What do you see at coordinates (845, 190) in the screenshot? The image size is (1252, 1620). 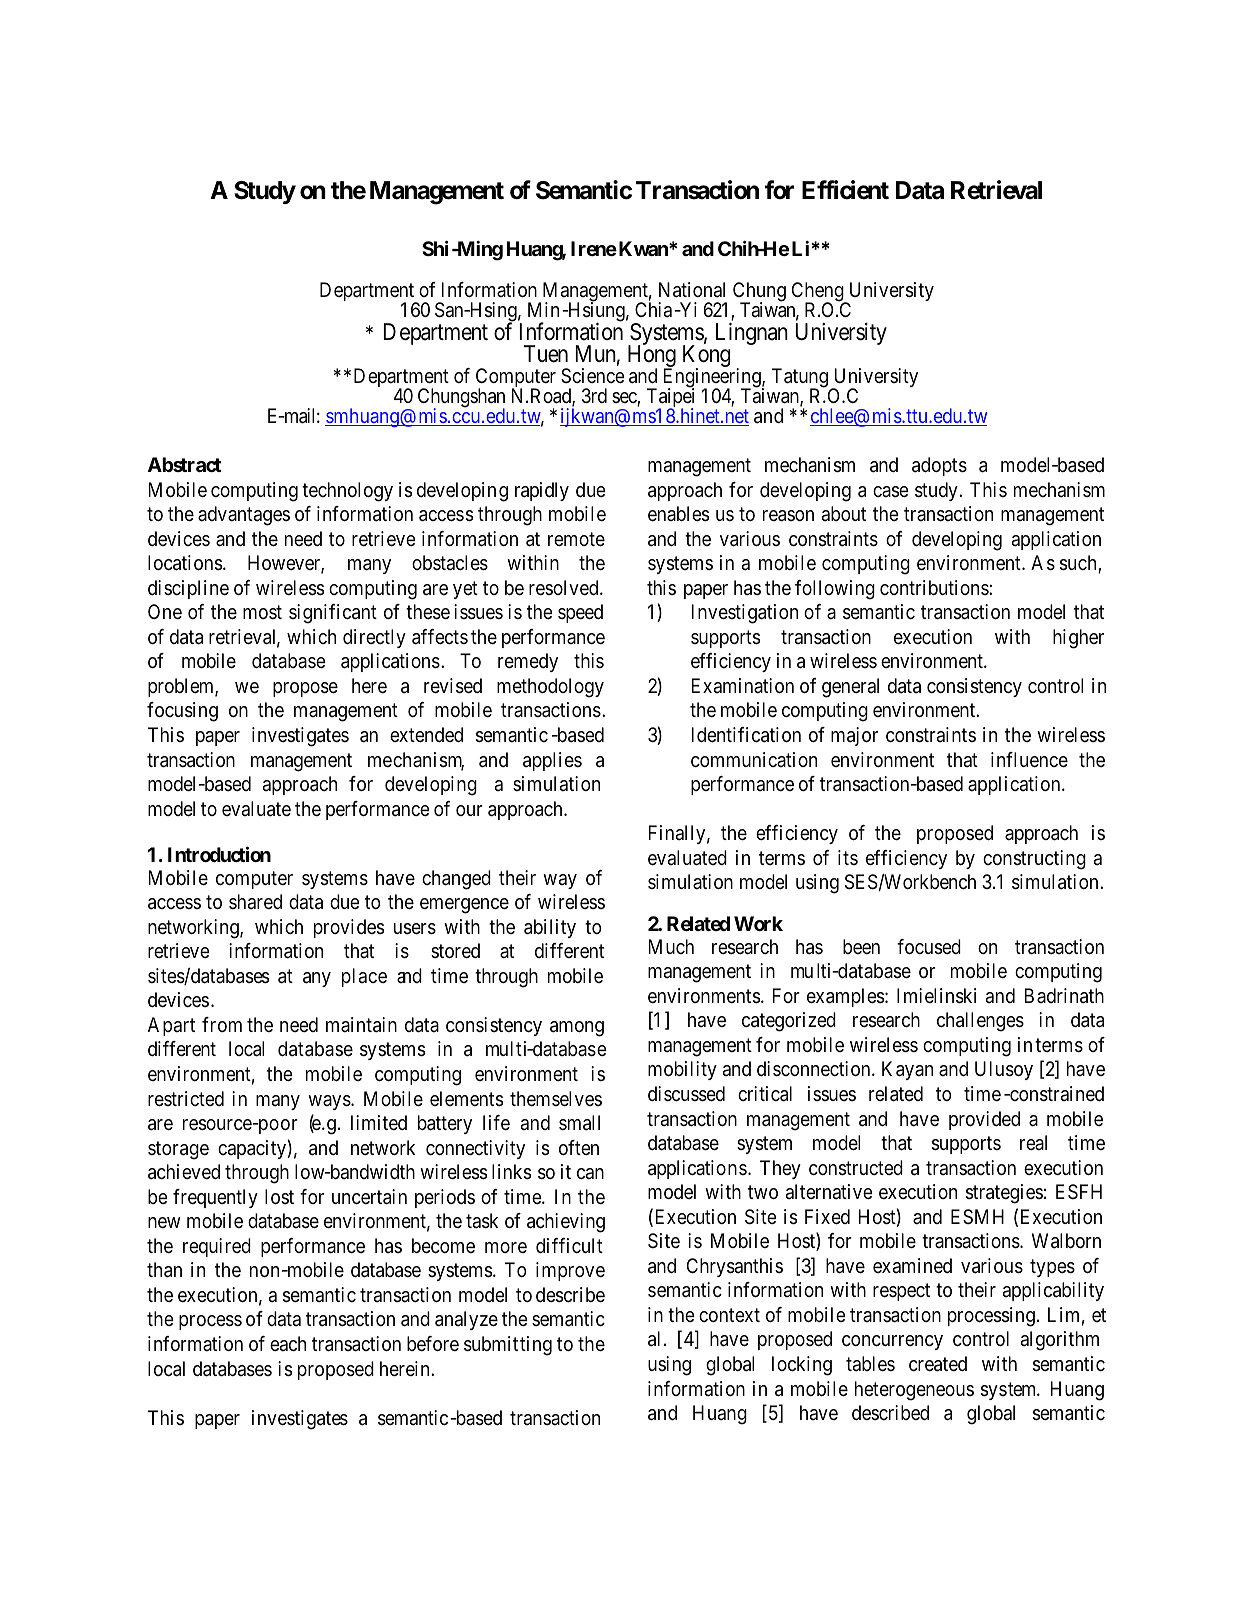 I see `Efficient` at bounding box center [845, 190].
